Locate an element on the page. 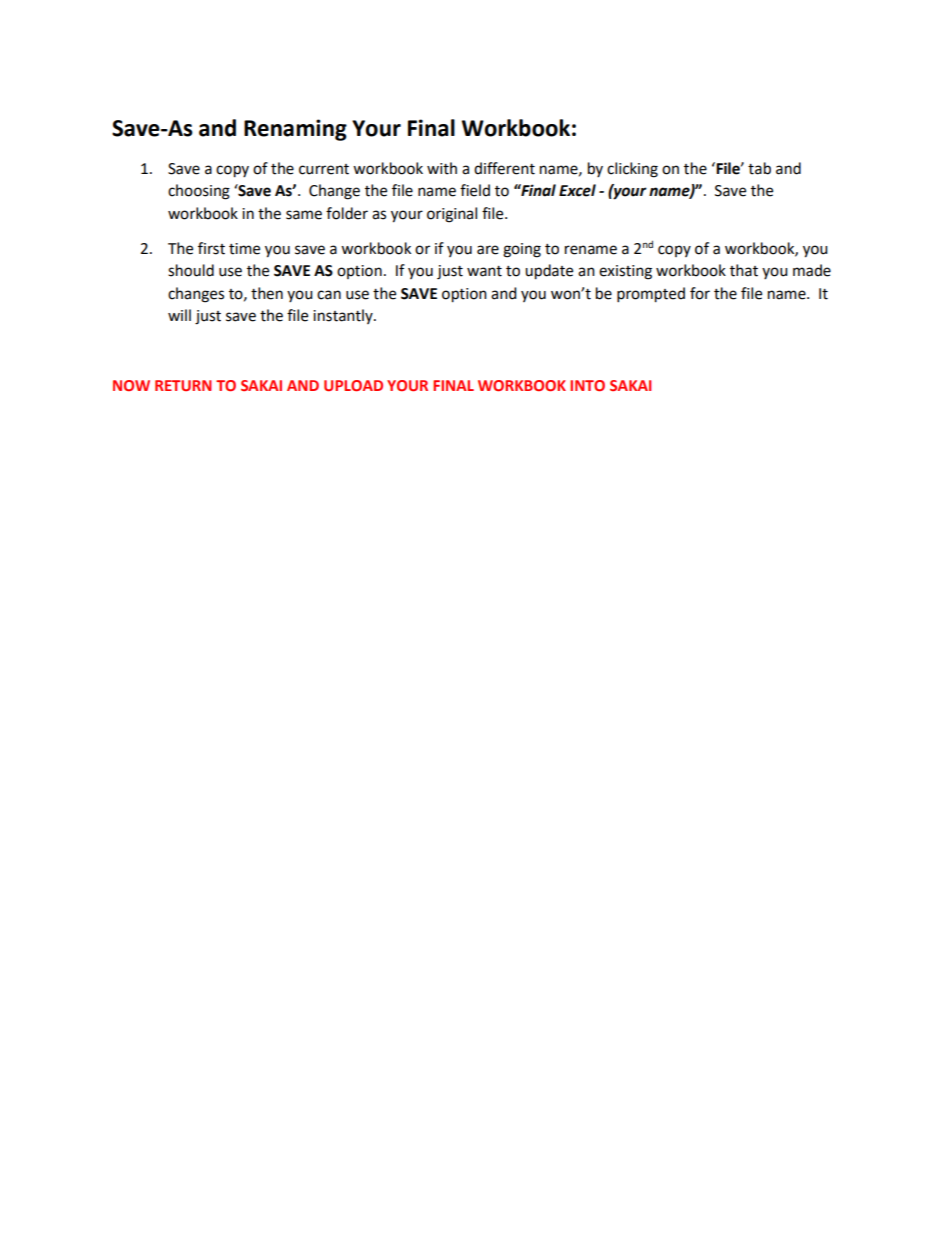 The width and height of the image is (952, 1233). Renaming is located at coordinates (295, 130).
